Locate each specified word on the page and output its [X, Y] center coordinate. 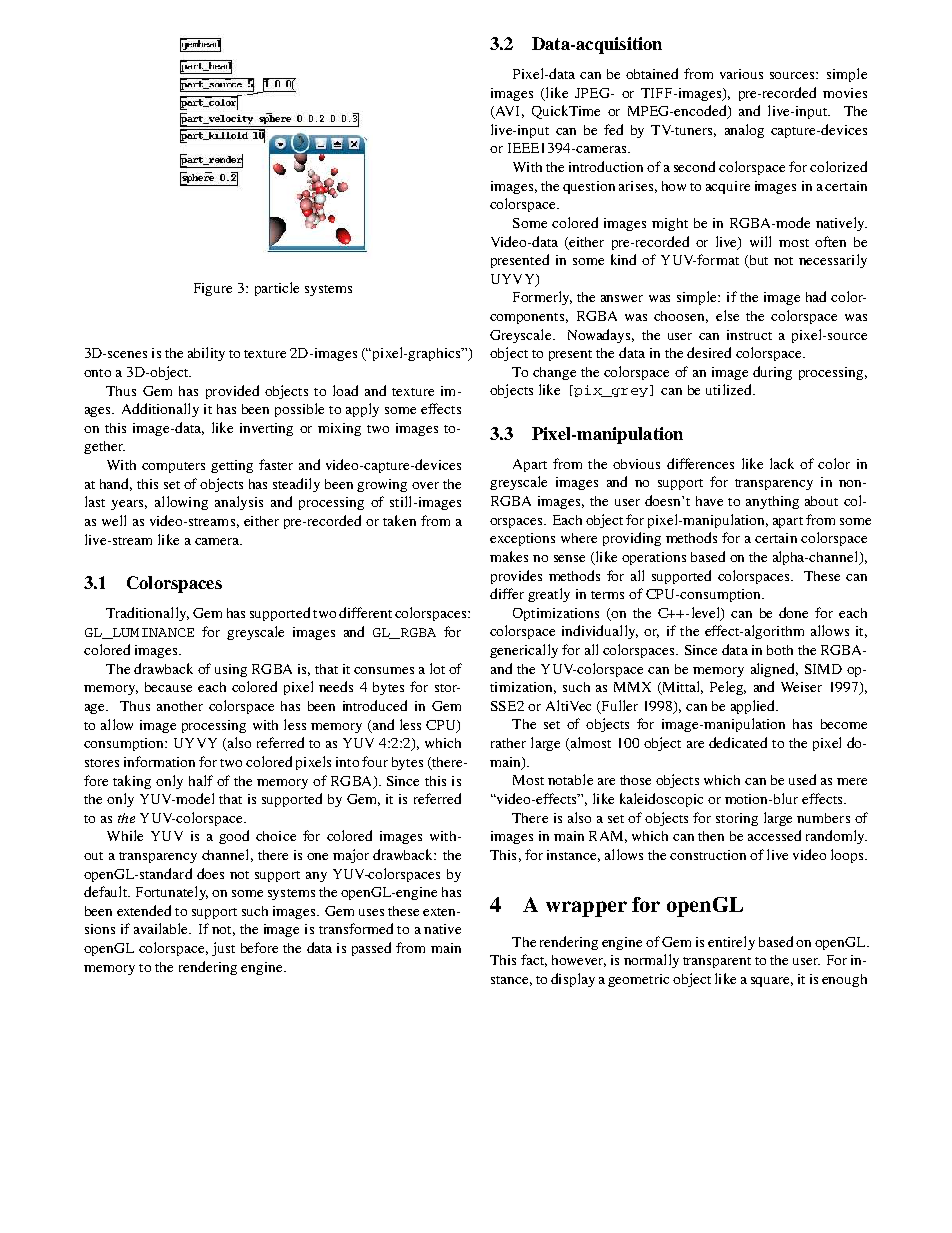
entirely [731, 943]
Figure [213, 289]
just [223, 949]
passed [371, 949]
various [741, 74]
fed [613, 129]
